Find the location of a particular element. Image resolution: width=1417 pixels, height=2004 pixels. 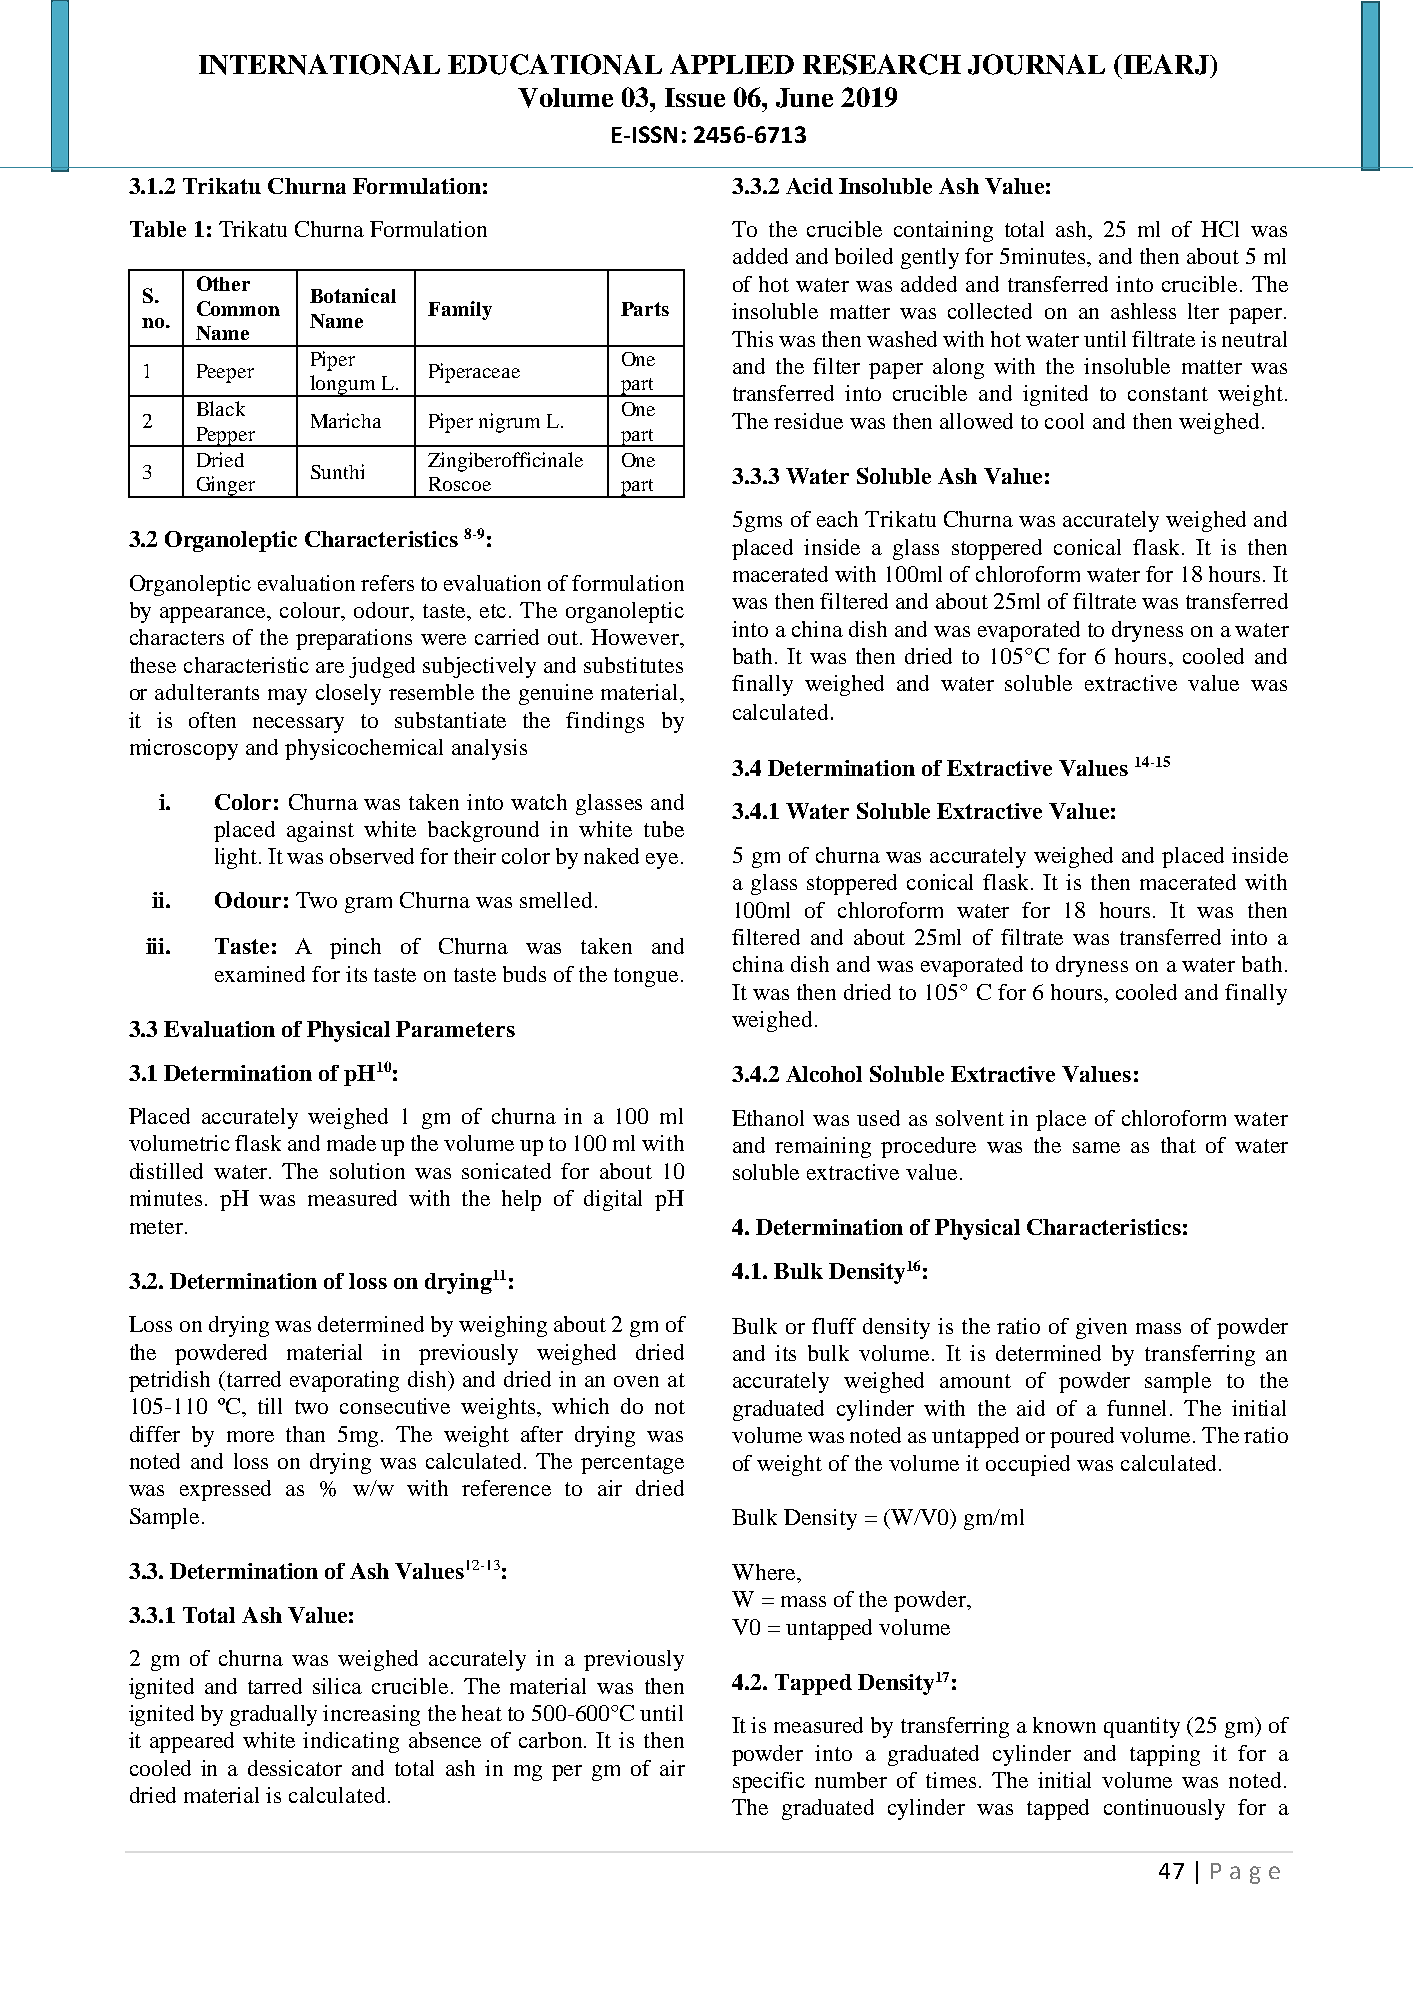

JOURNAL is located at coordinates (1036, 64).
